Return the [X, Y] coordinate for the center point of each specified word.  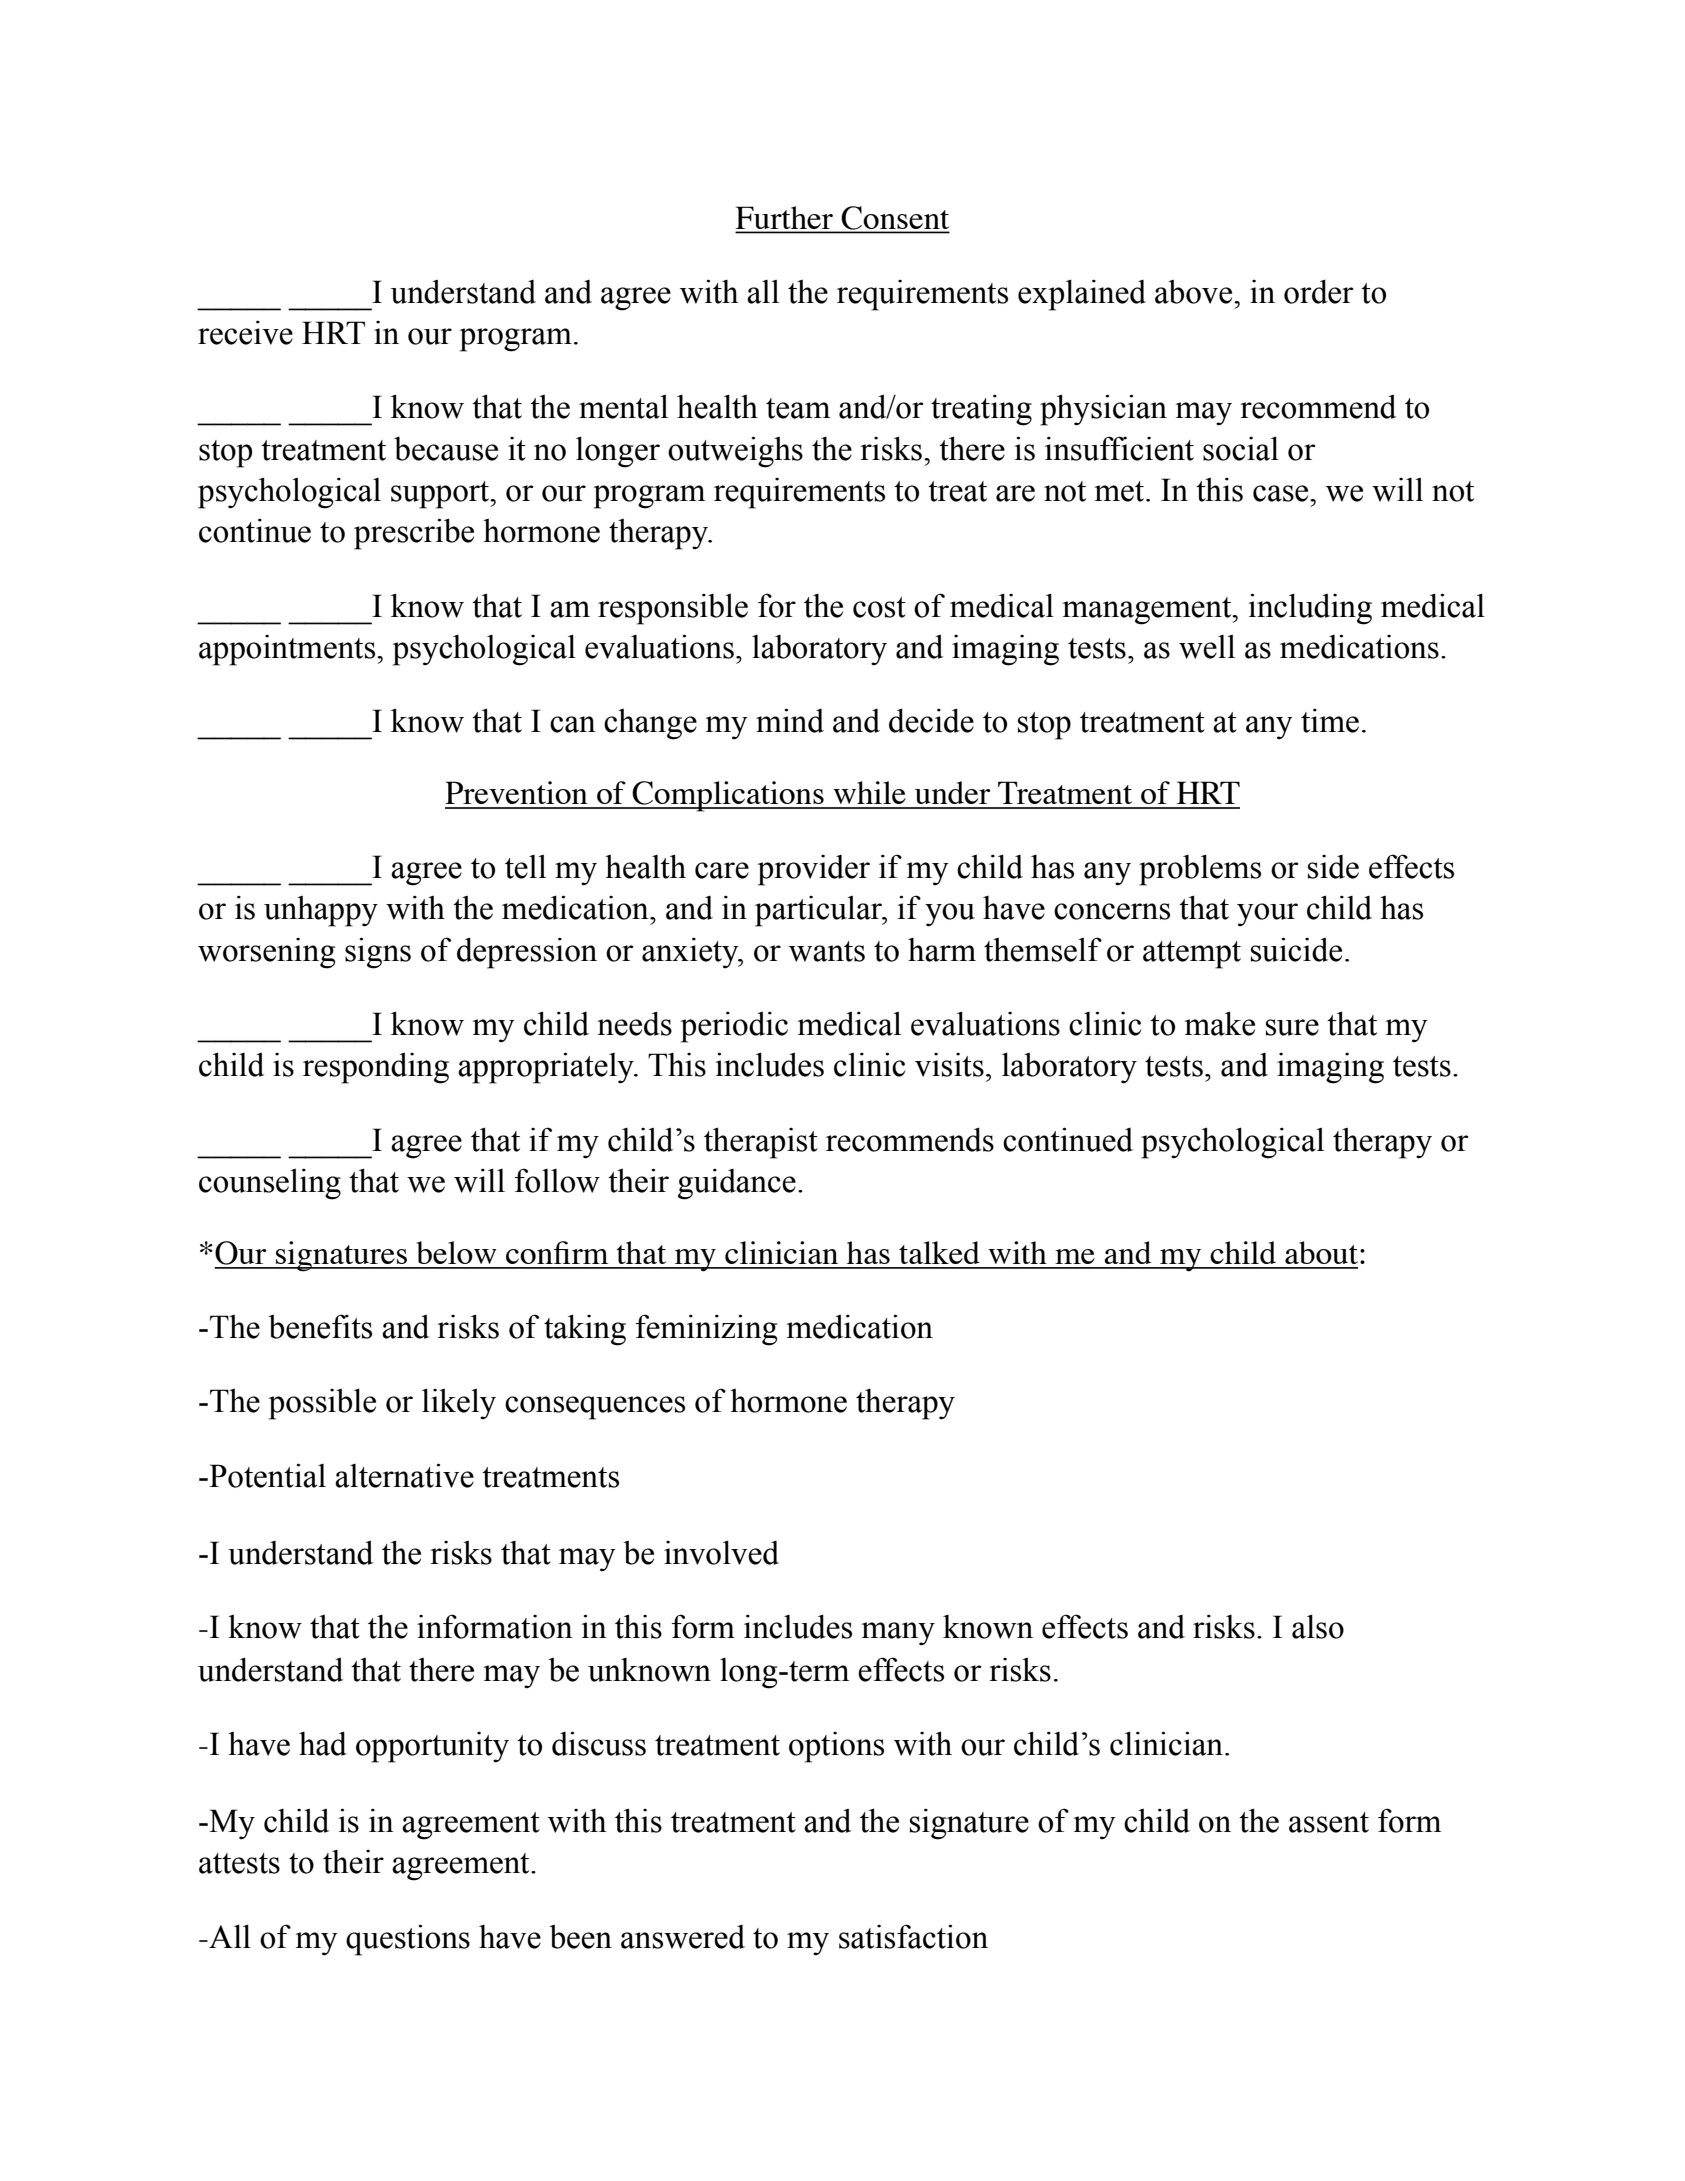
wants [827, 951]
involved [721, 1552]
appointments [288, 650]
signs [378, 953]
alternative [404, 1475]
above [1195, 292]
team [798, 408]
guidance [737, 1184]
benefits [320, 1326]
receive [245, 333]
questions [408, 1940]
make [1220, 1023]
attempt [1192, 955]
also [1318, 1626]
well [1207, 647]
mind [790, 720]
